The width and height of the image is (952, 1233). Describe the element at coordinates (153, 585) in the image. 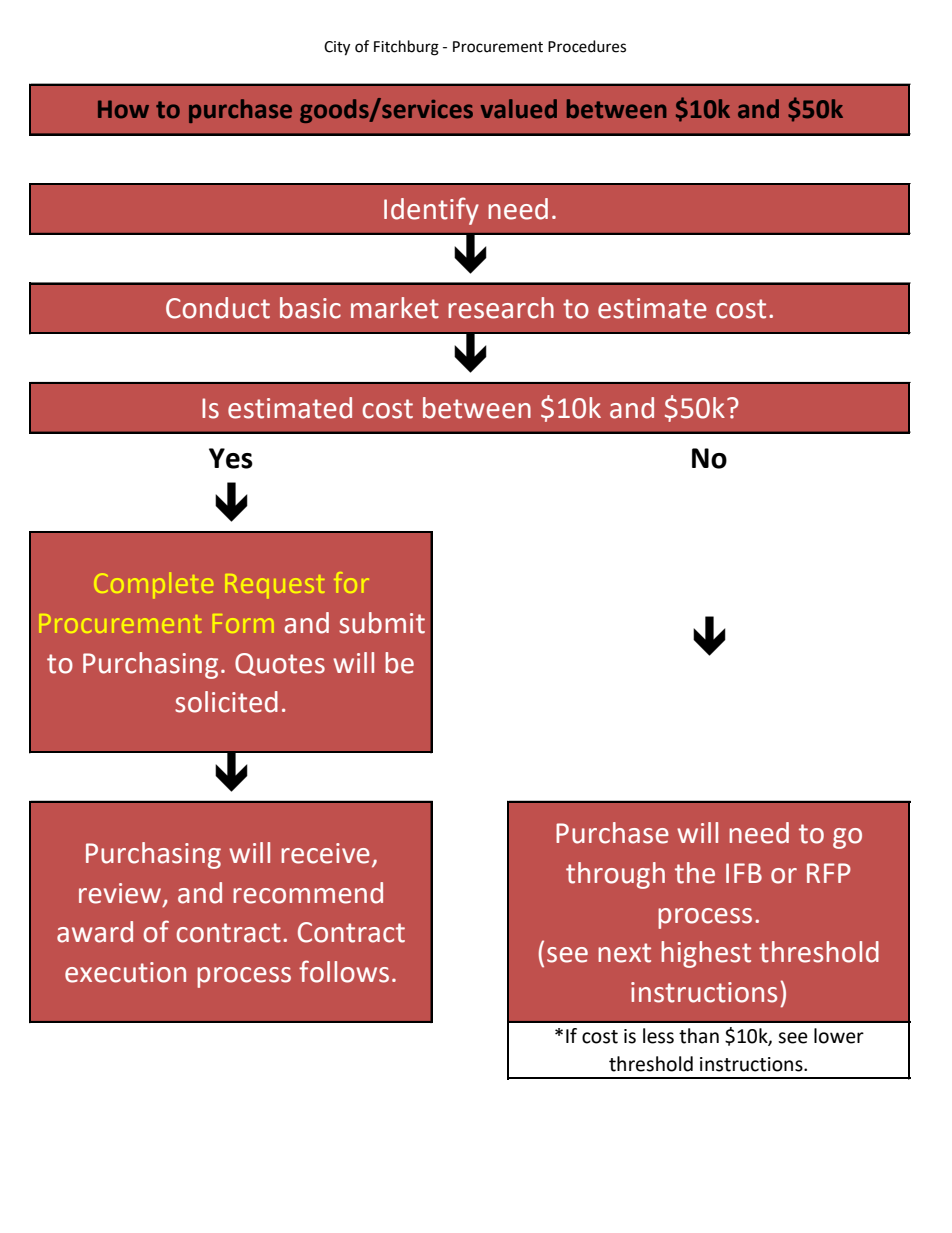

I see `Complete` at that location.
